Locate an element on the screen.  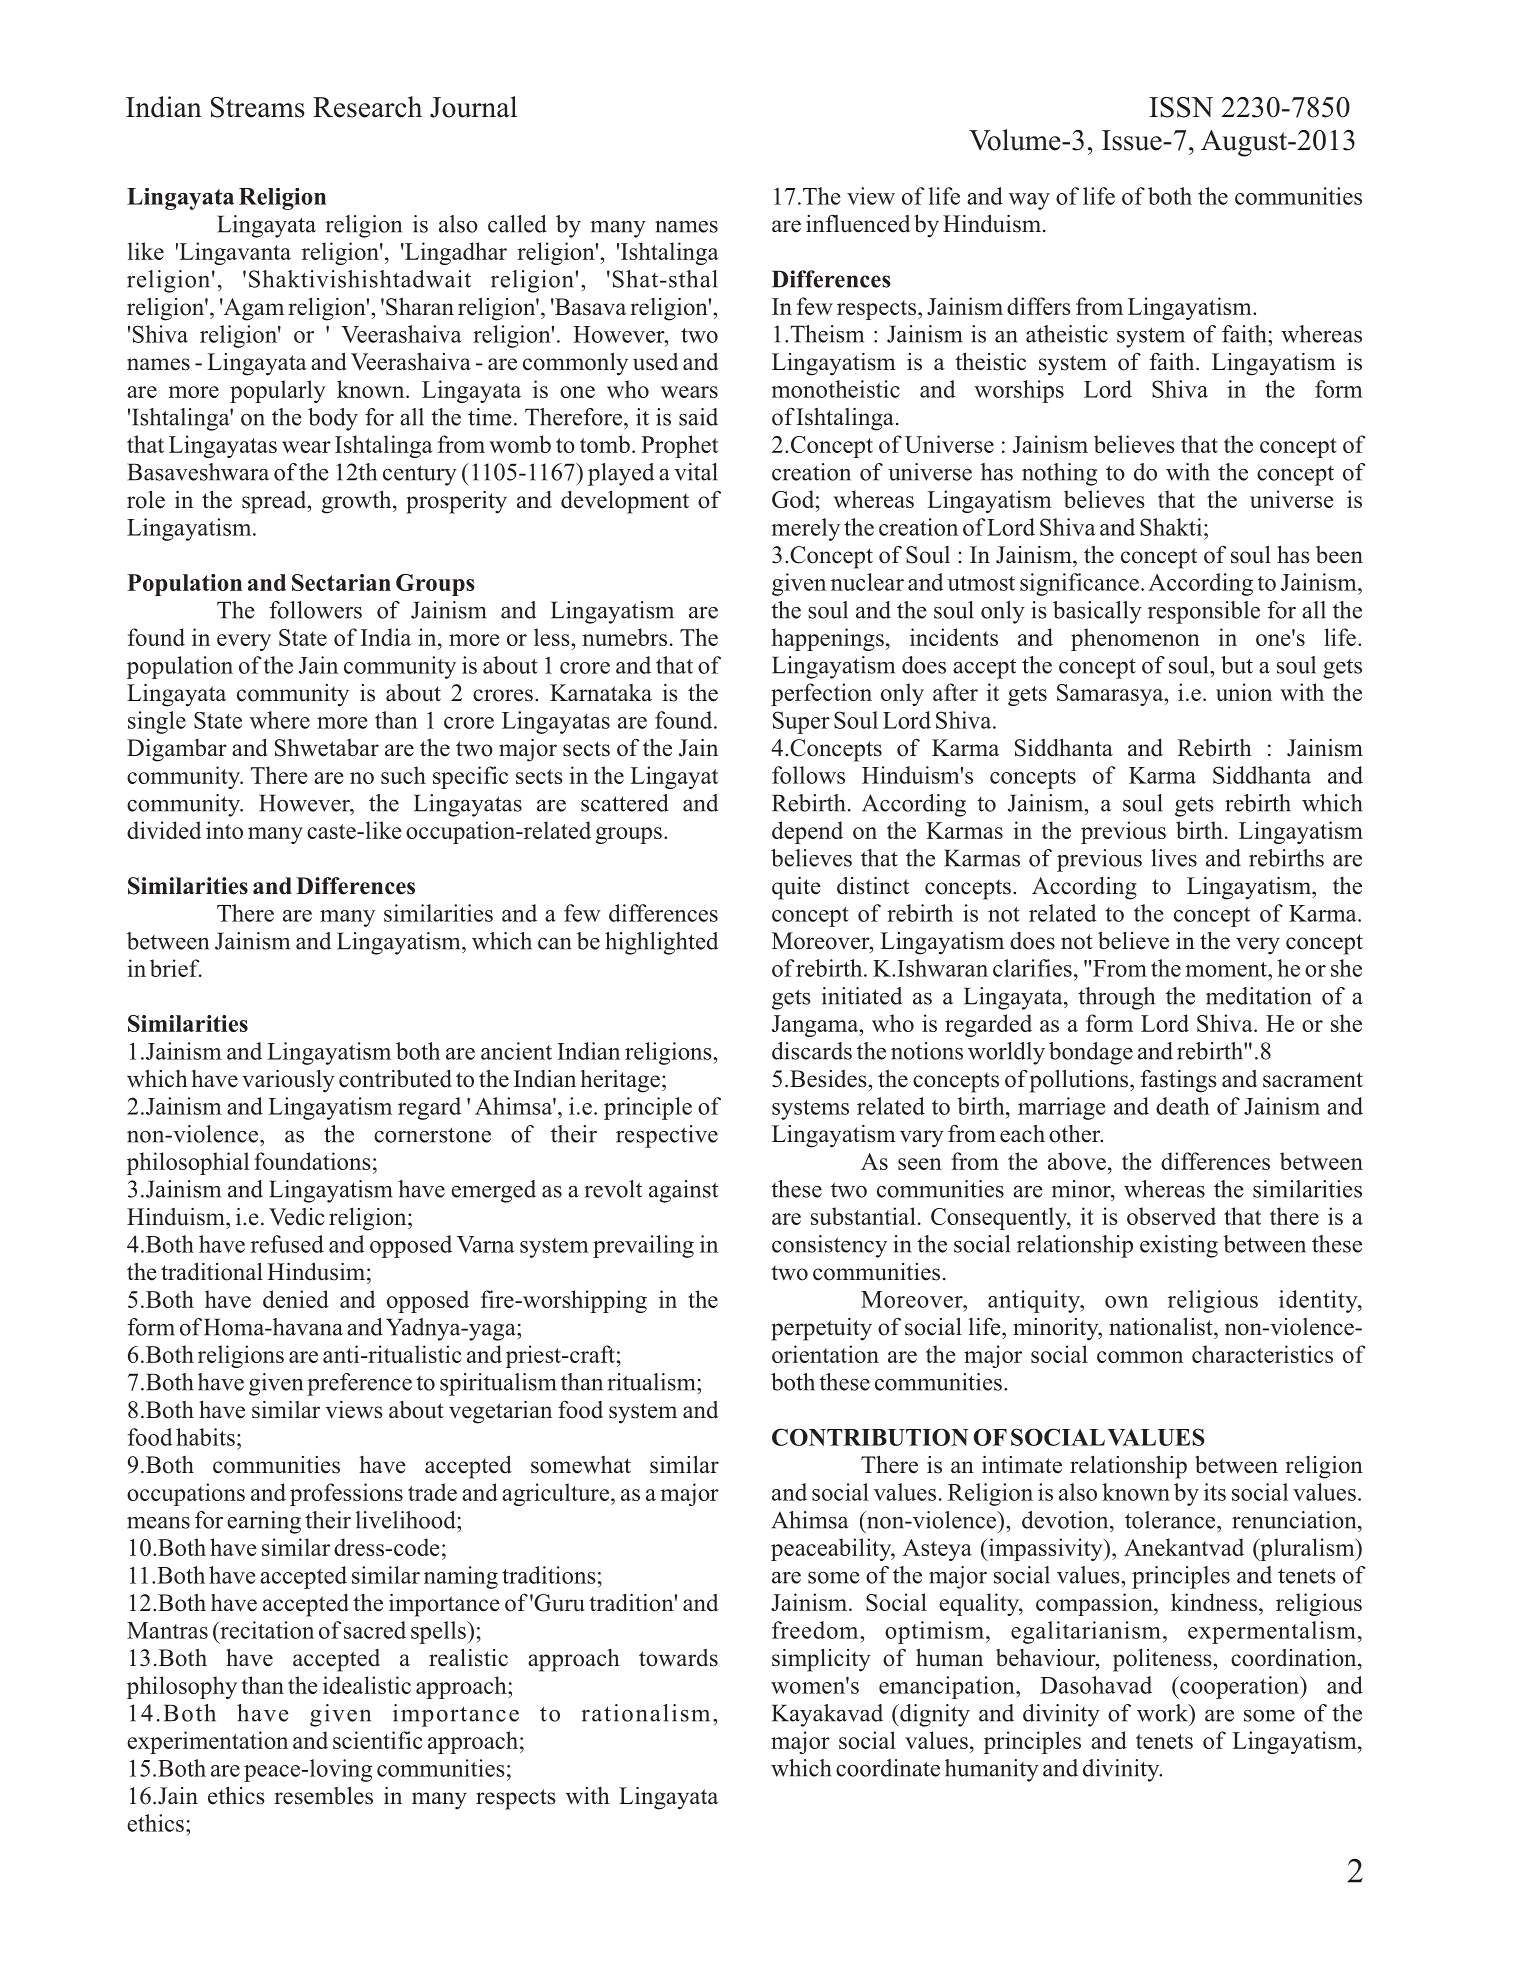
union is located at coordinates (1244, 692).
